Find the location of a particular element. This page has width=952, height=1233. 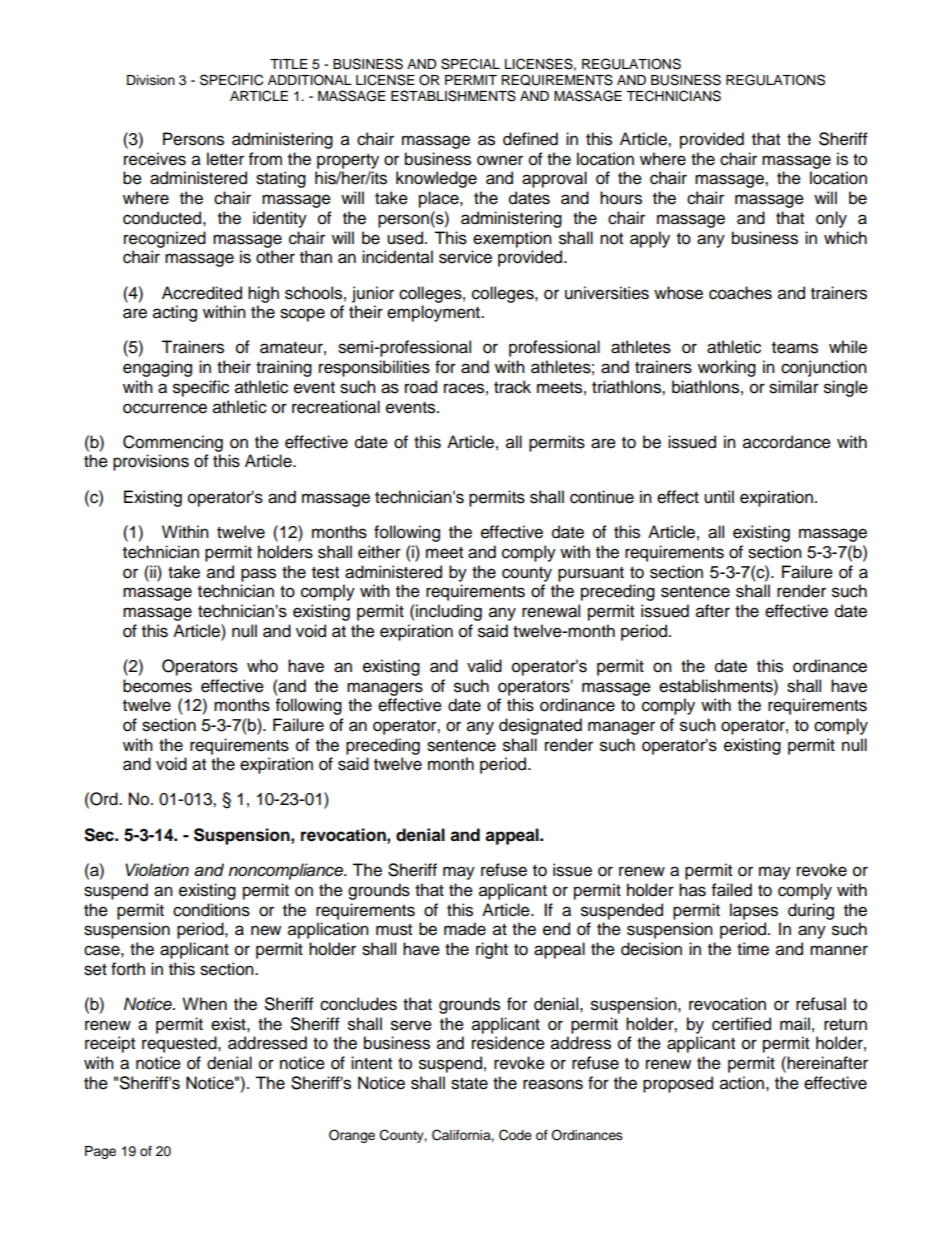

Page is located at coordinates (100, 1152).
